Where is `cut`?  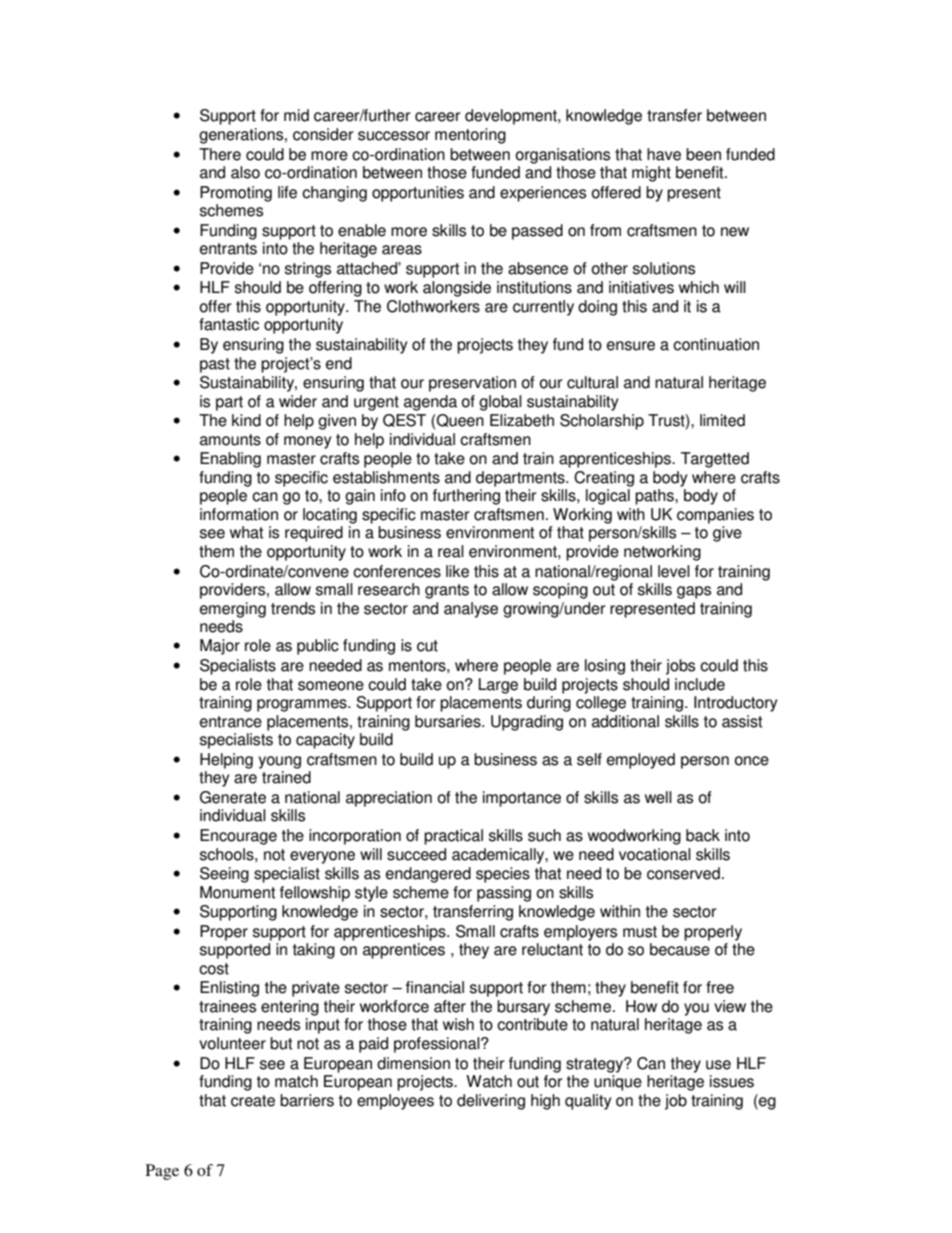
cut is located at coordinates (427, 646).
